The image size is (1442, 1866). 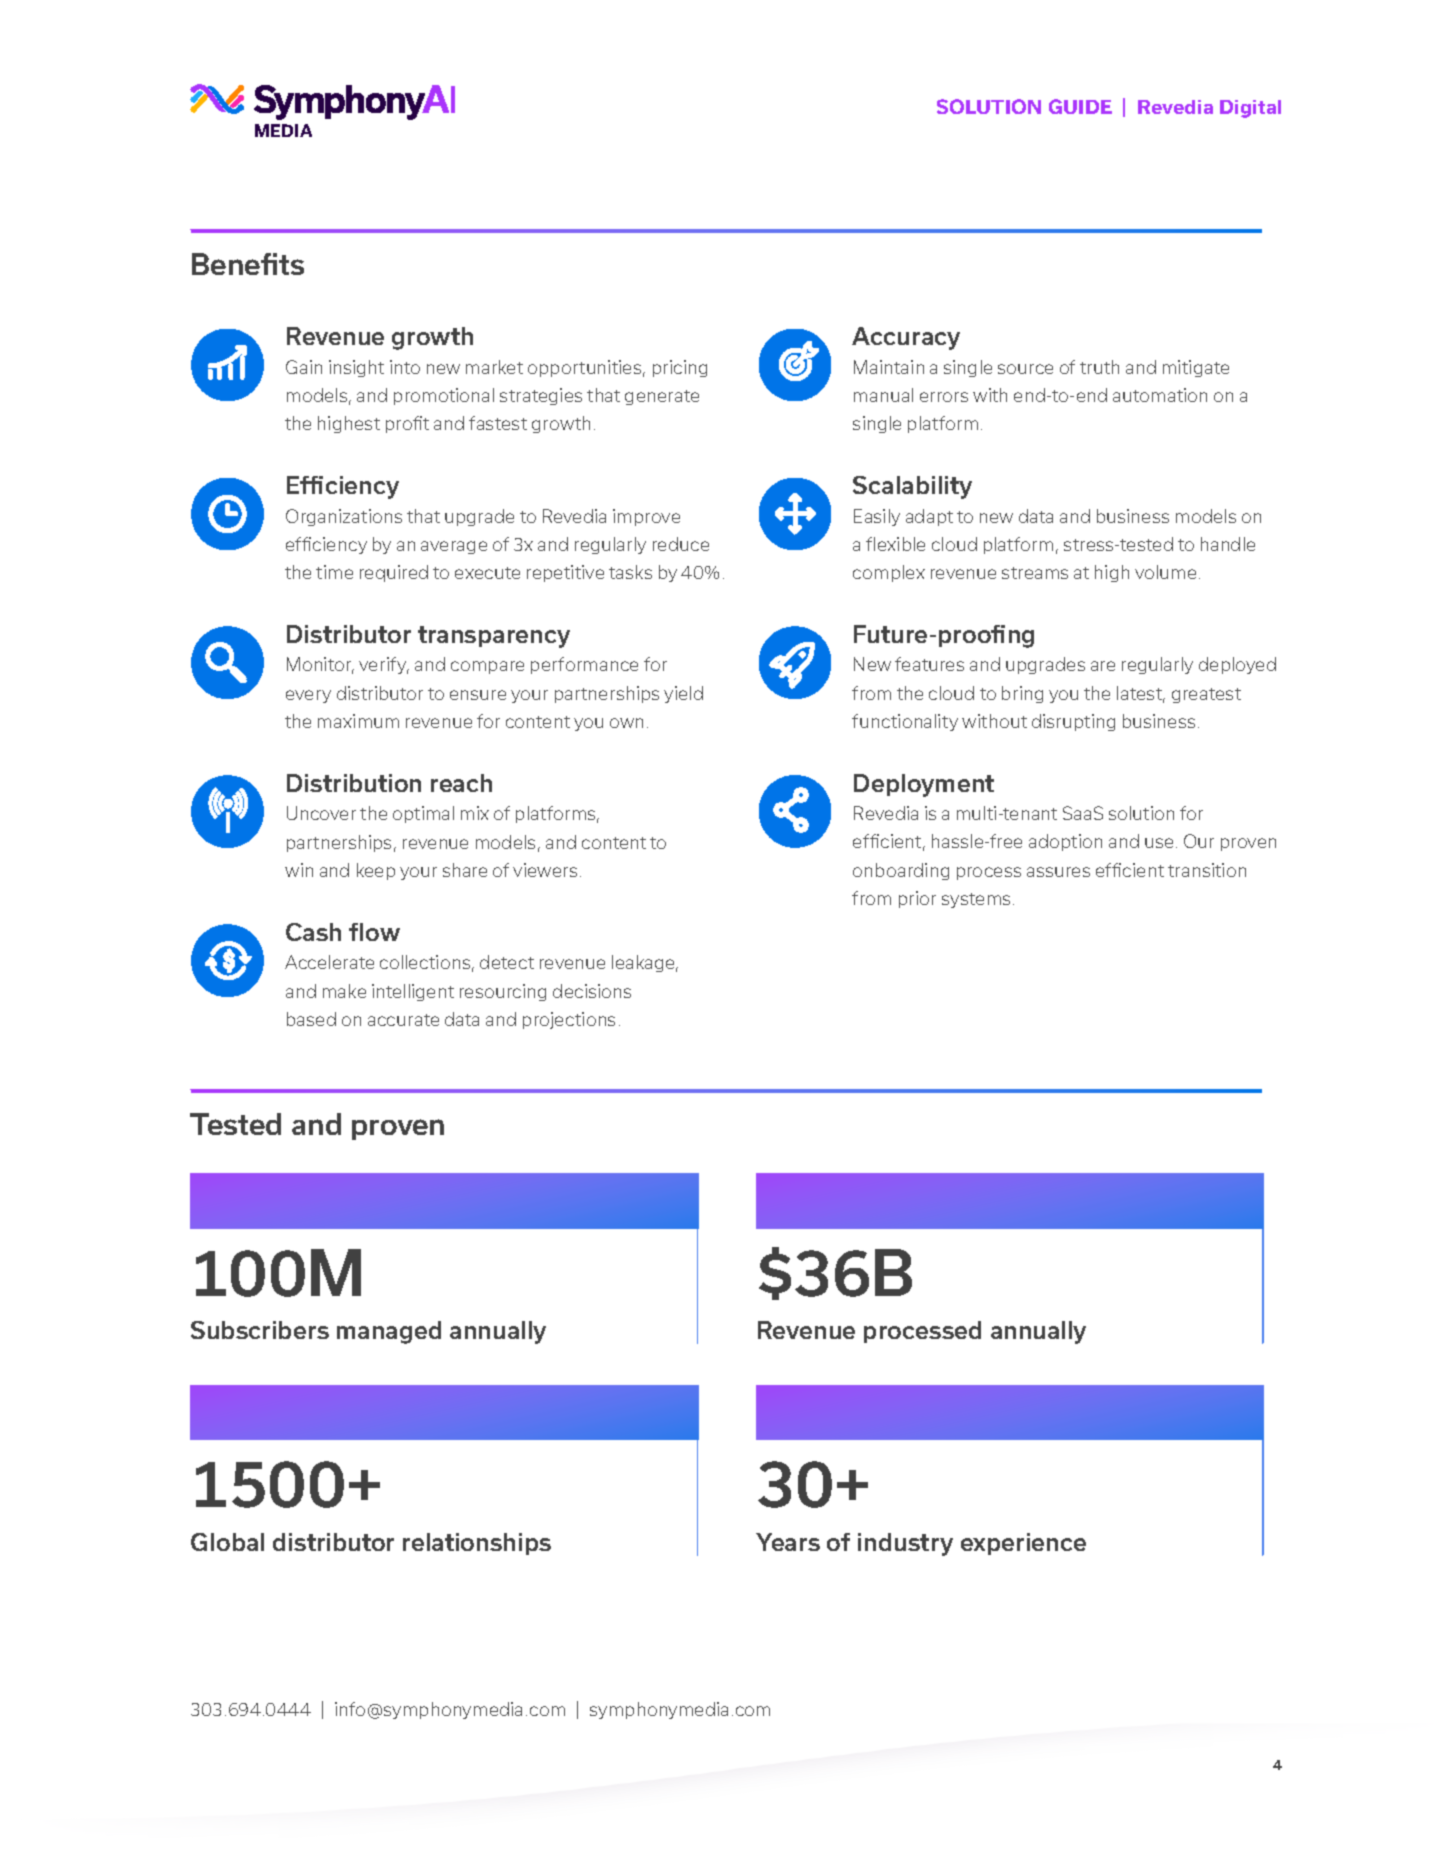 What do you see at coordinates (681, 544) in the image?
I see `reduce` at bounding box center [681, 544].
